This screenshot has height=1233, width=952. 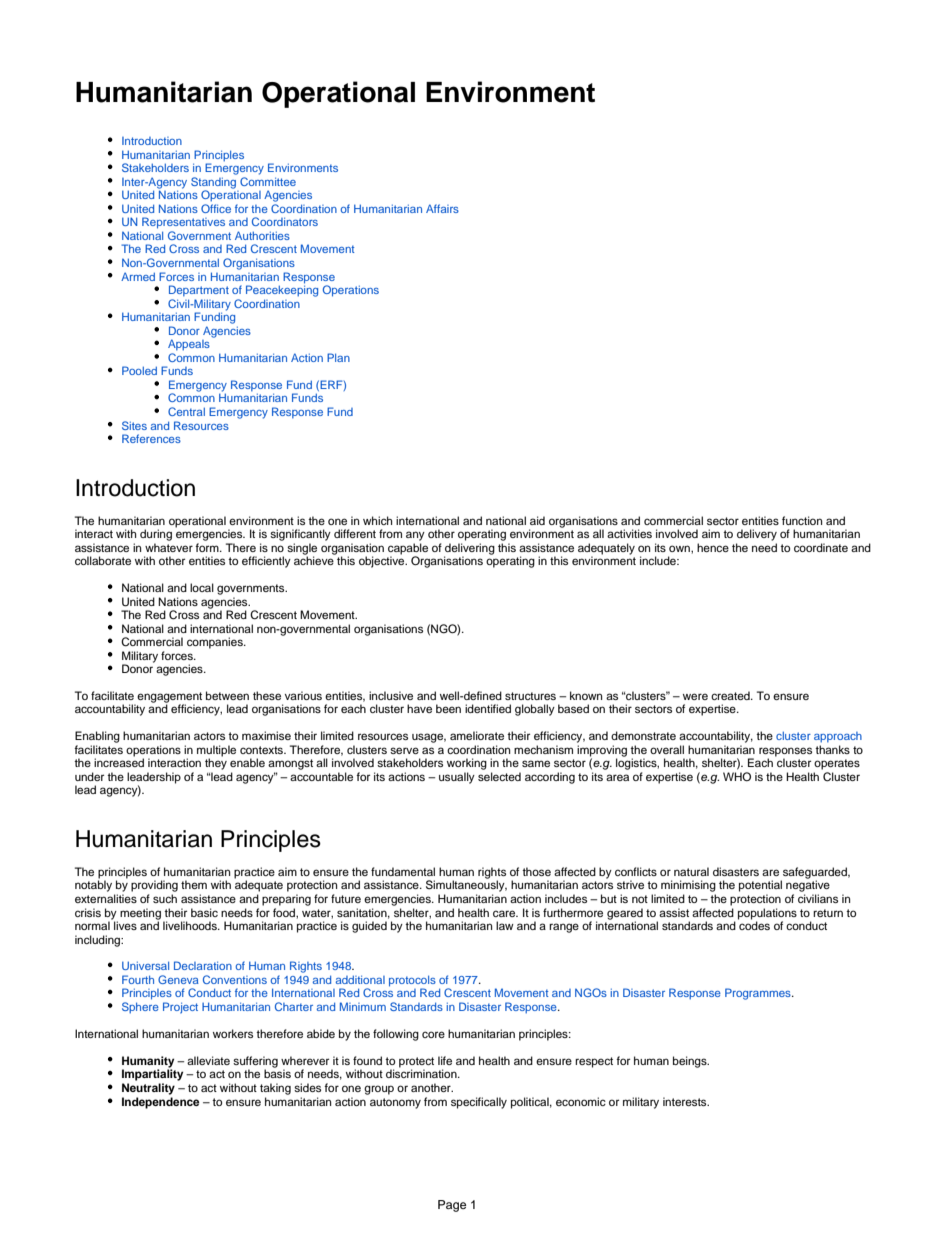 I want to click on Page, so click(x=452, y=1206).
